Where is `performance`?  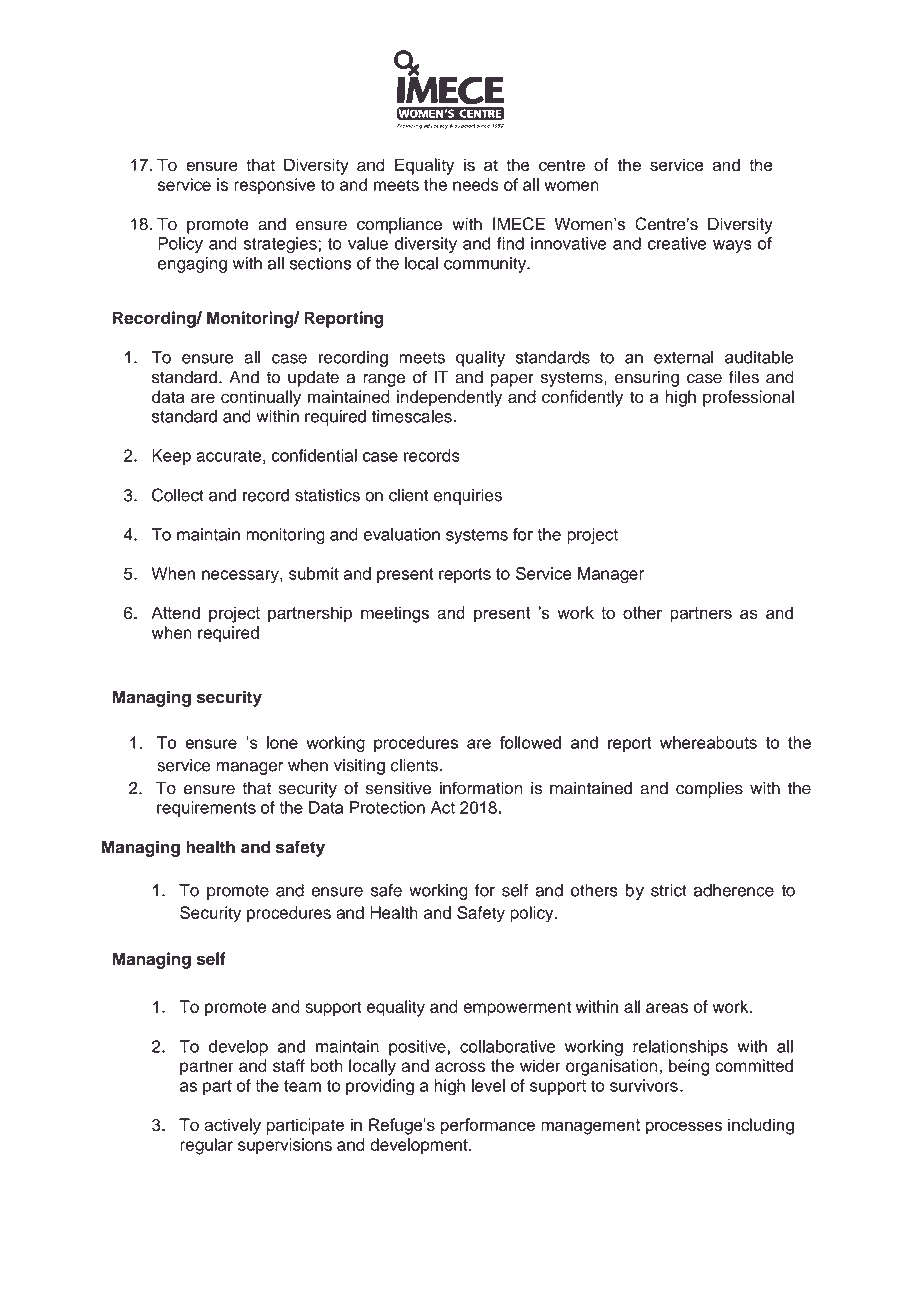
performance is located at coordinates (488, 1126).
